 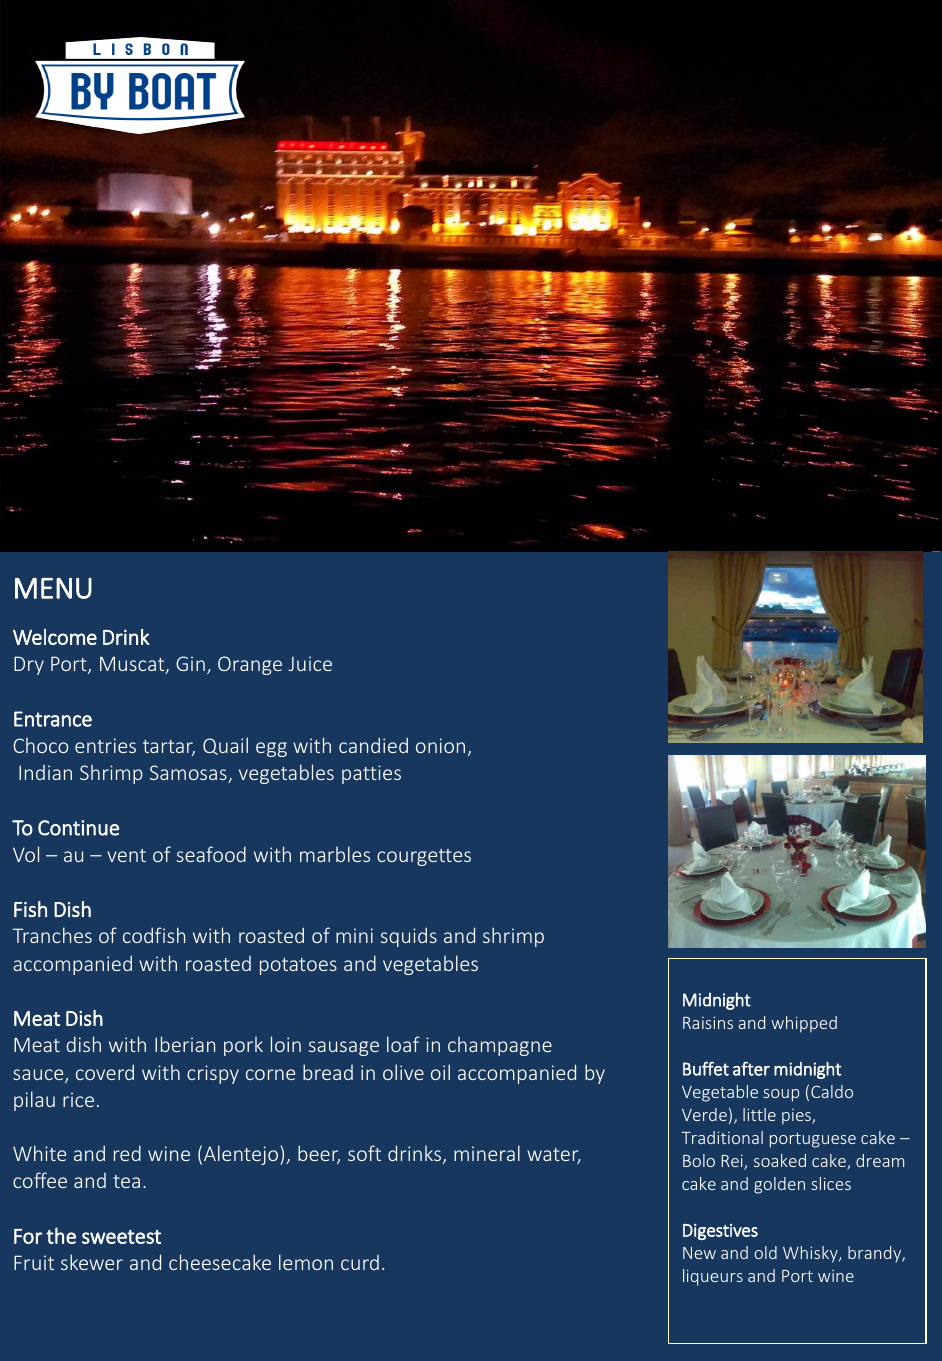 I want to click on skewer, so click(x=92, y=1262).
